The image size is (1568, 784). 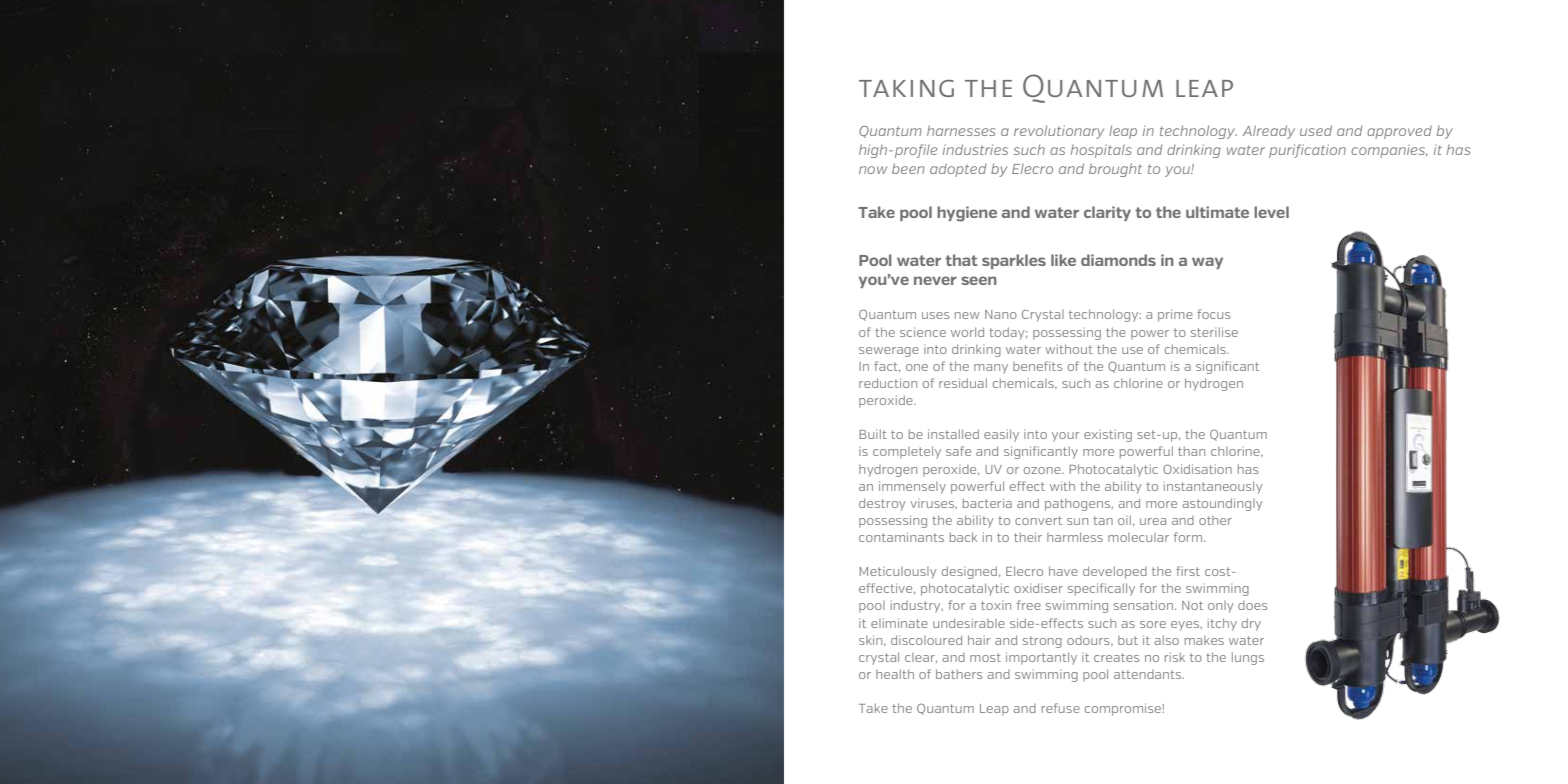 What do you see at coordinates (1175, 315) in the screenshot?
I see `prime` at bounding box center [1175, 315].
